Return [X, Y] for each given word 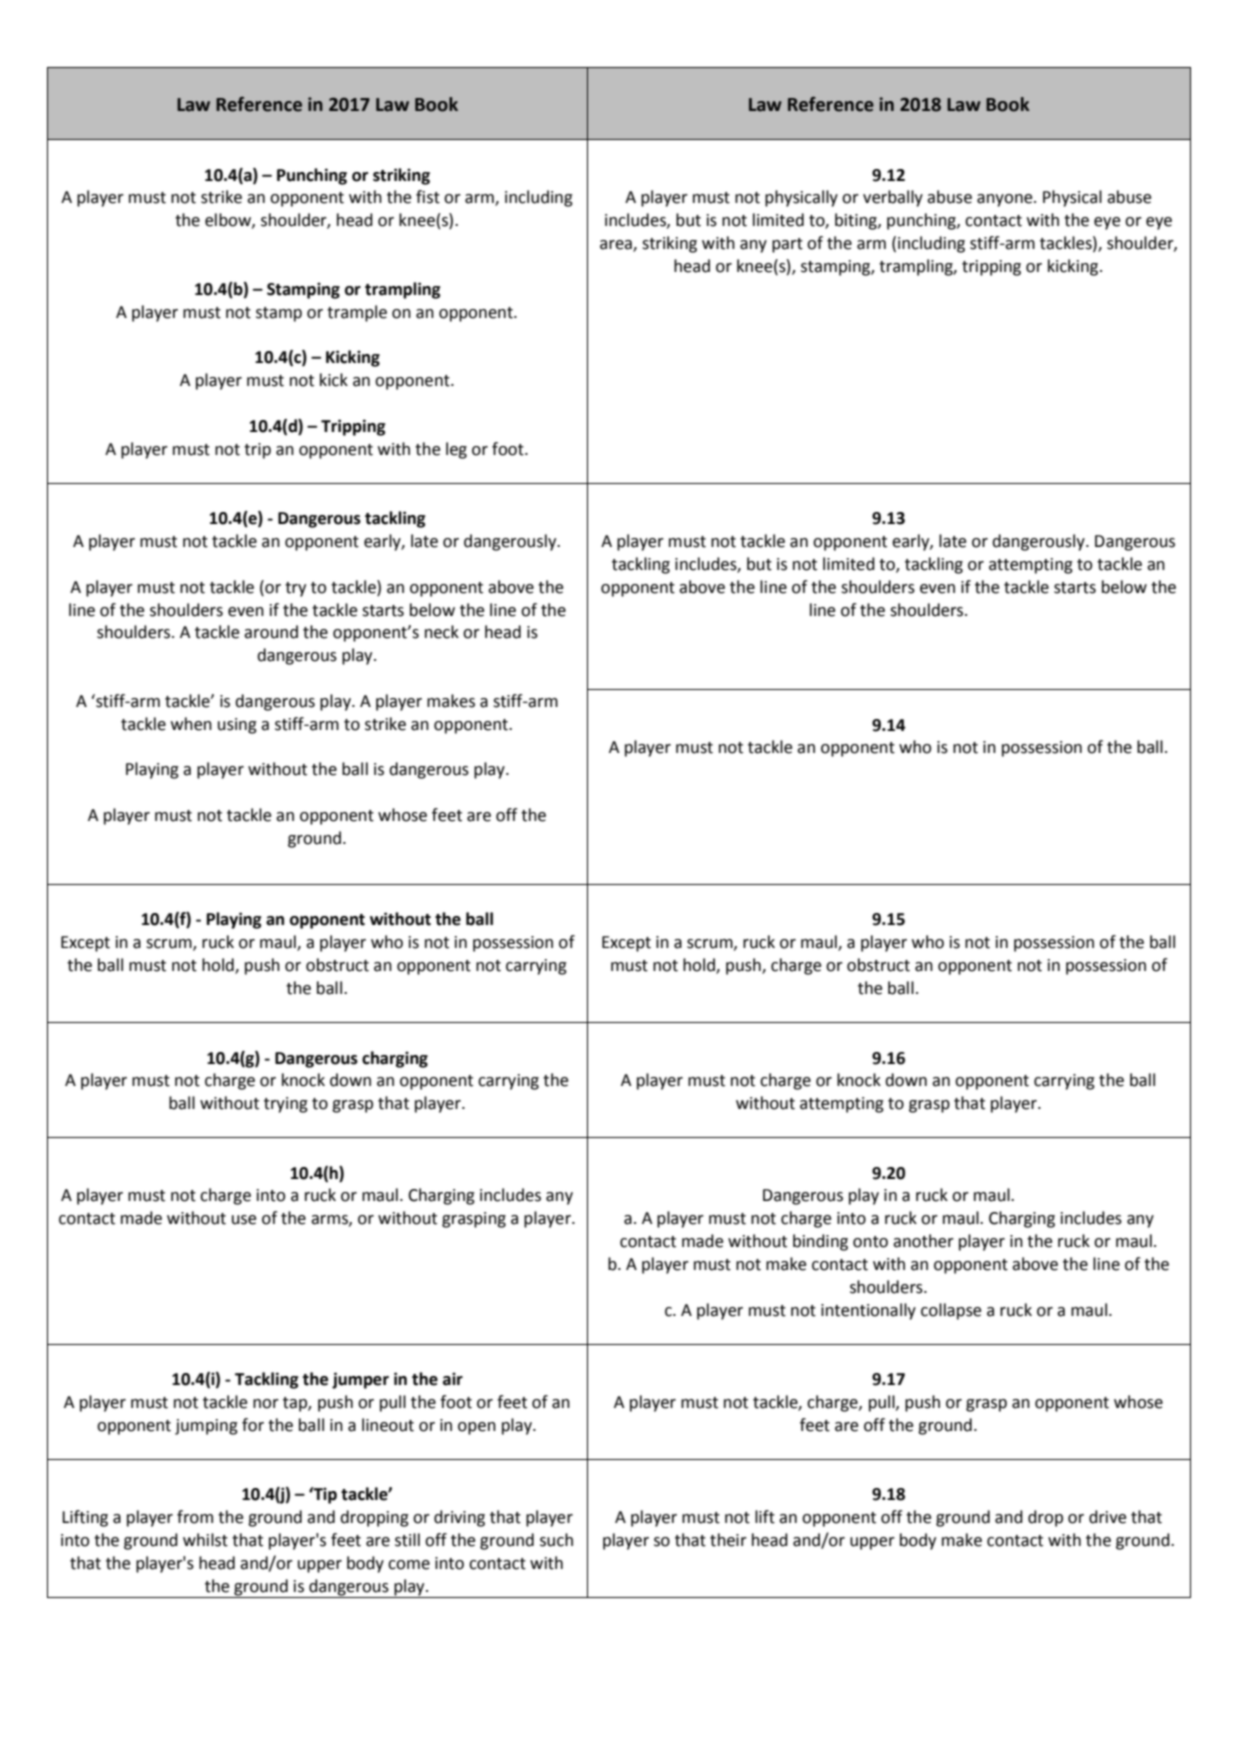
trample [357, 313]
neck [442, 632]
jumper [360, 1380]
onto [870, 1242]
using [237, 726]
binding [820, 1242]
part [787, 245]
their [728, 1540]
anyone [1006, 200]
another [923, 1241]
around [271, 632]
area [617, 246]
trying [286, 1105]
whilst [205, 1540]
